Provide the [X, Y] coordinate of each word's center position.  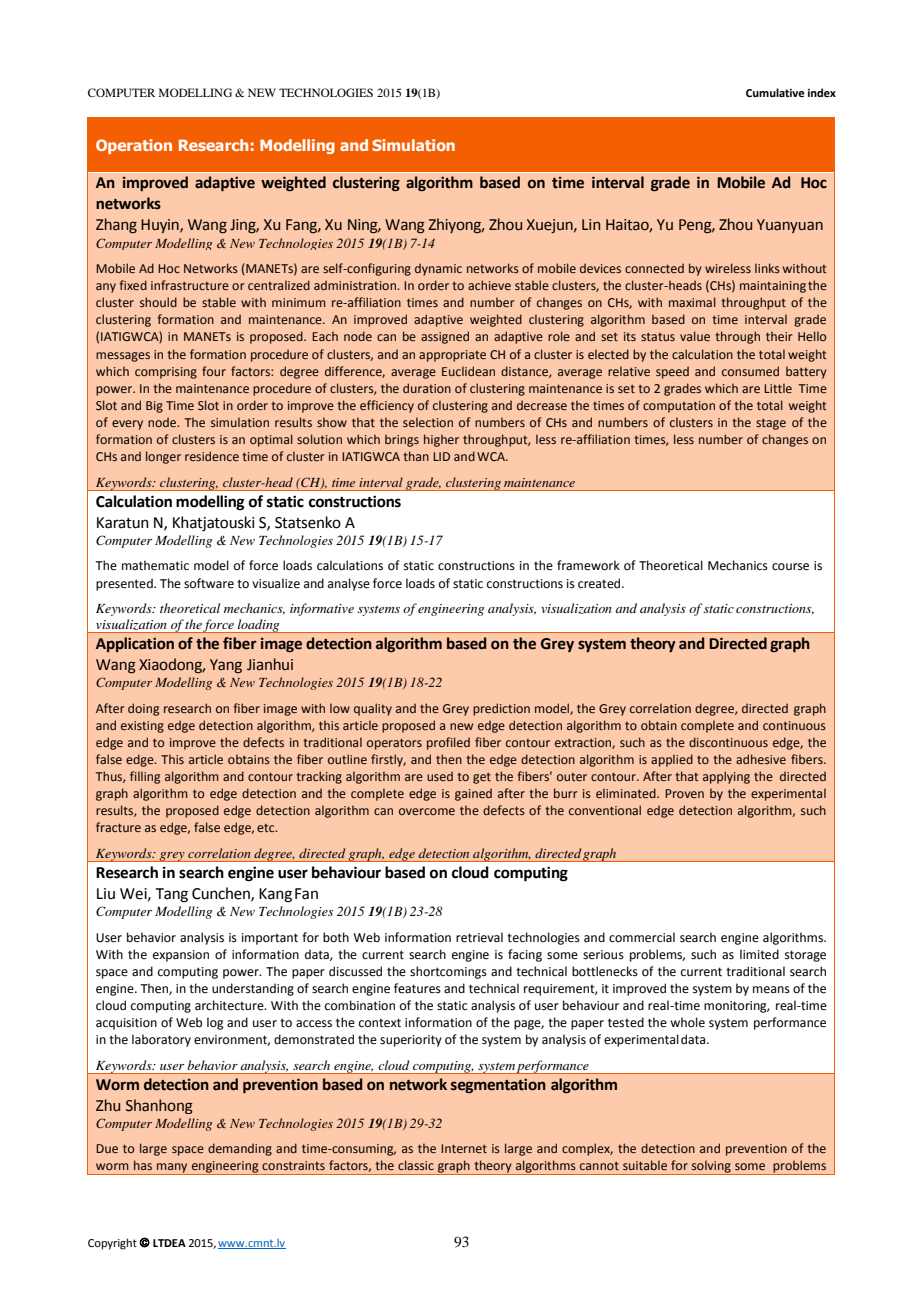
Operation [134, 146]
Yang [226, 666]
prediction [501, 709]
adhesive [761, 759]
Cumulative [775, 92]
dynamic [438, 269]
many [172, 1169]
